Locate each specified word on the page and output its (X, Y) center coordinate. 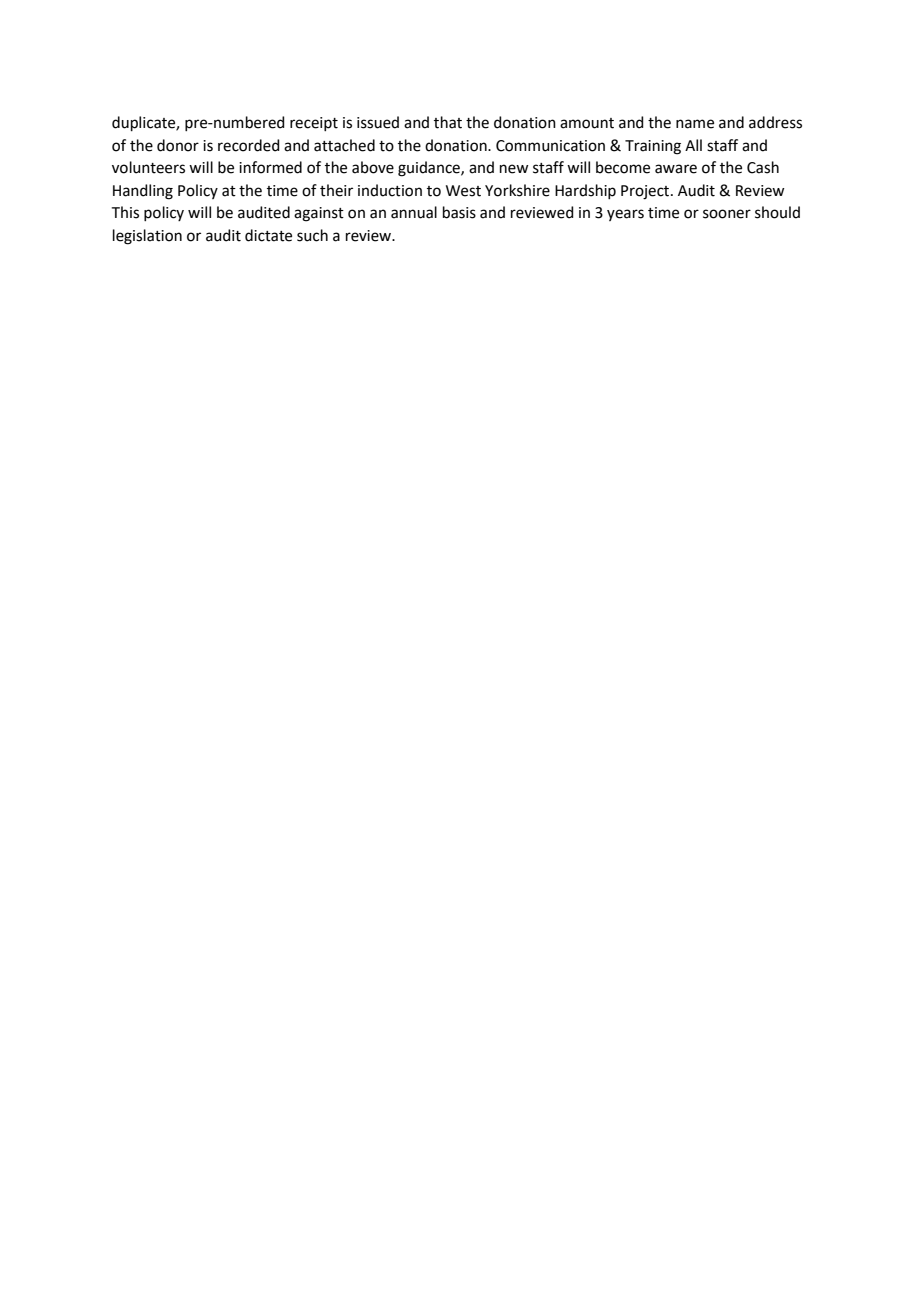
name (695, 124)
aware (676, 169)
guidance (430, 169)
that (448, 122)
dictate (268, 235)
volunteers (148, 167)
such (312, 235)
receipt (314, 124)
